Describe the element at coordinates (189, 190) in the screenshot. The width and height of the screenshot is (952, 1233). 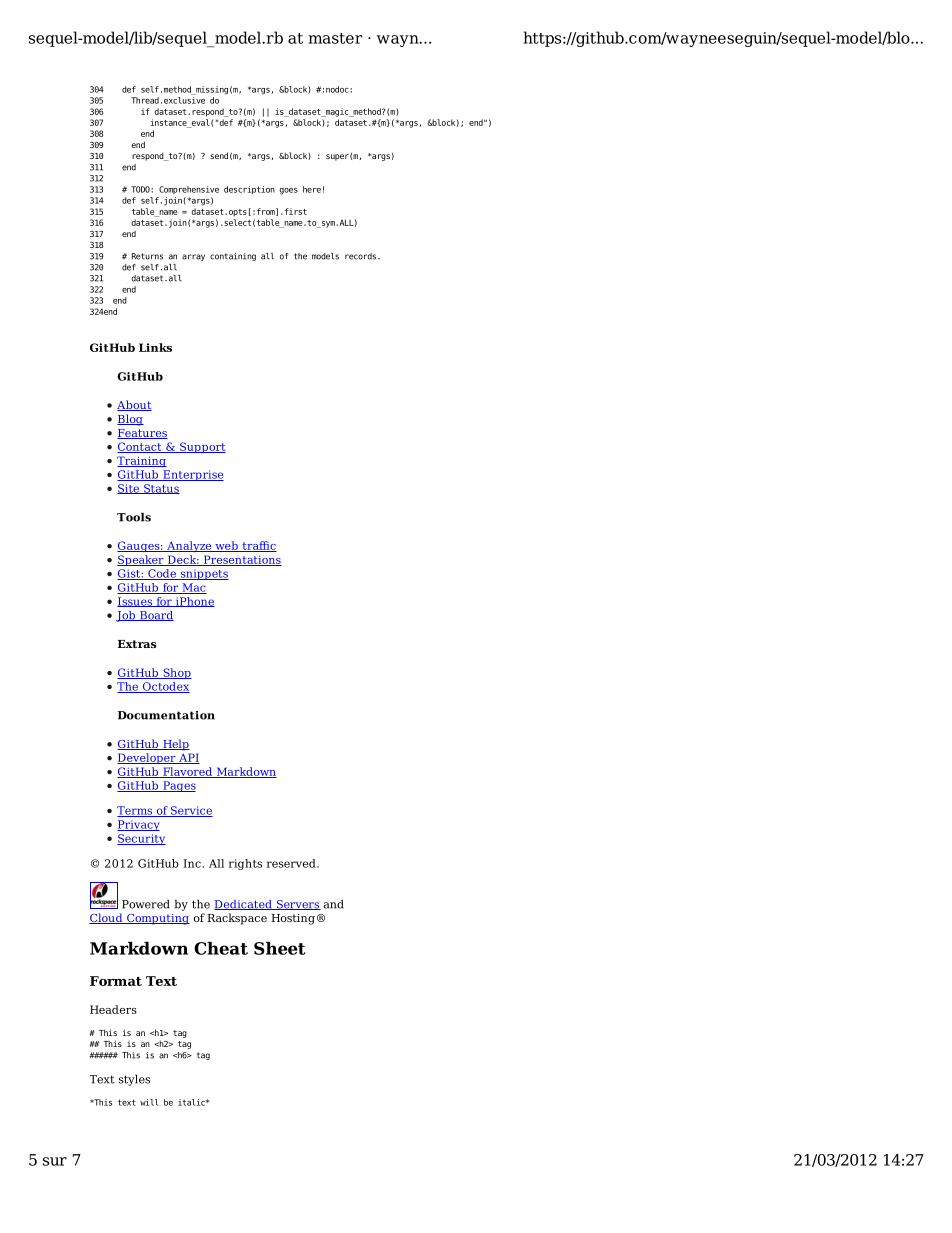
I see `Comprehensive` at that location.
